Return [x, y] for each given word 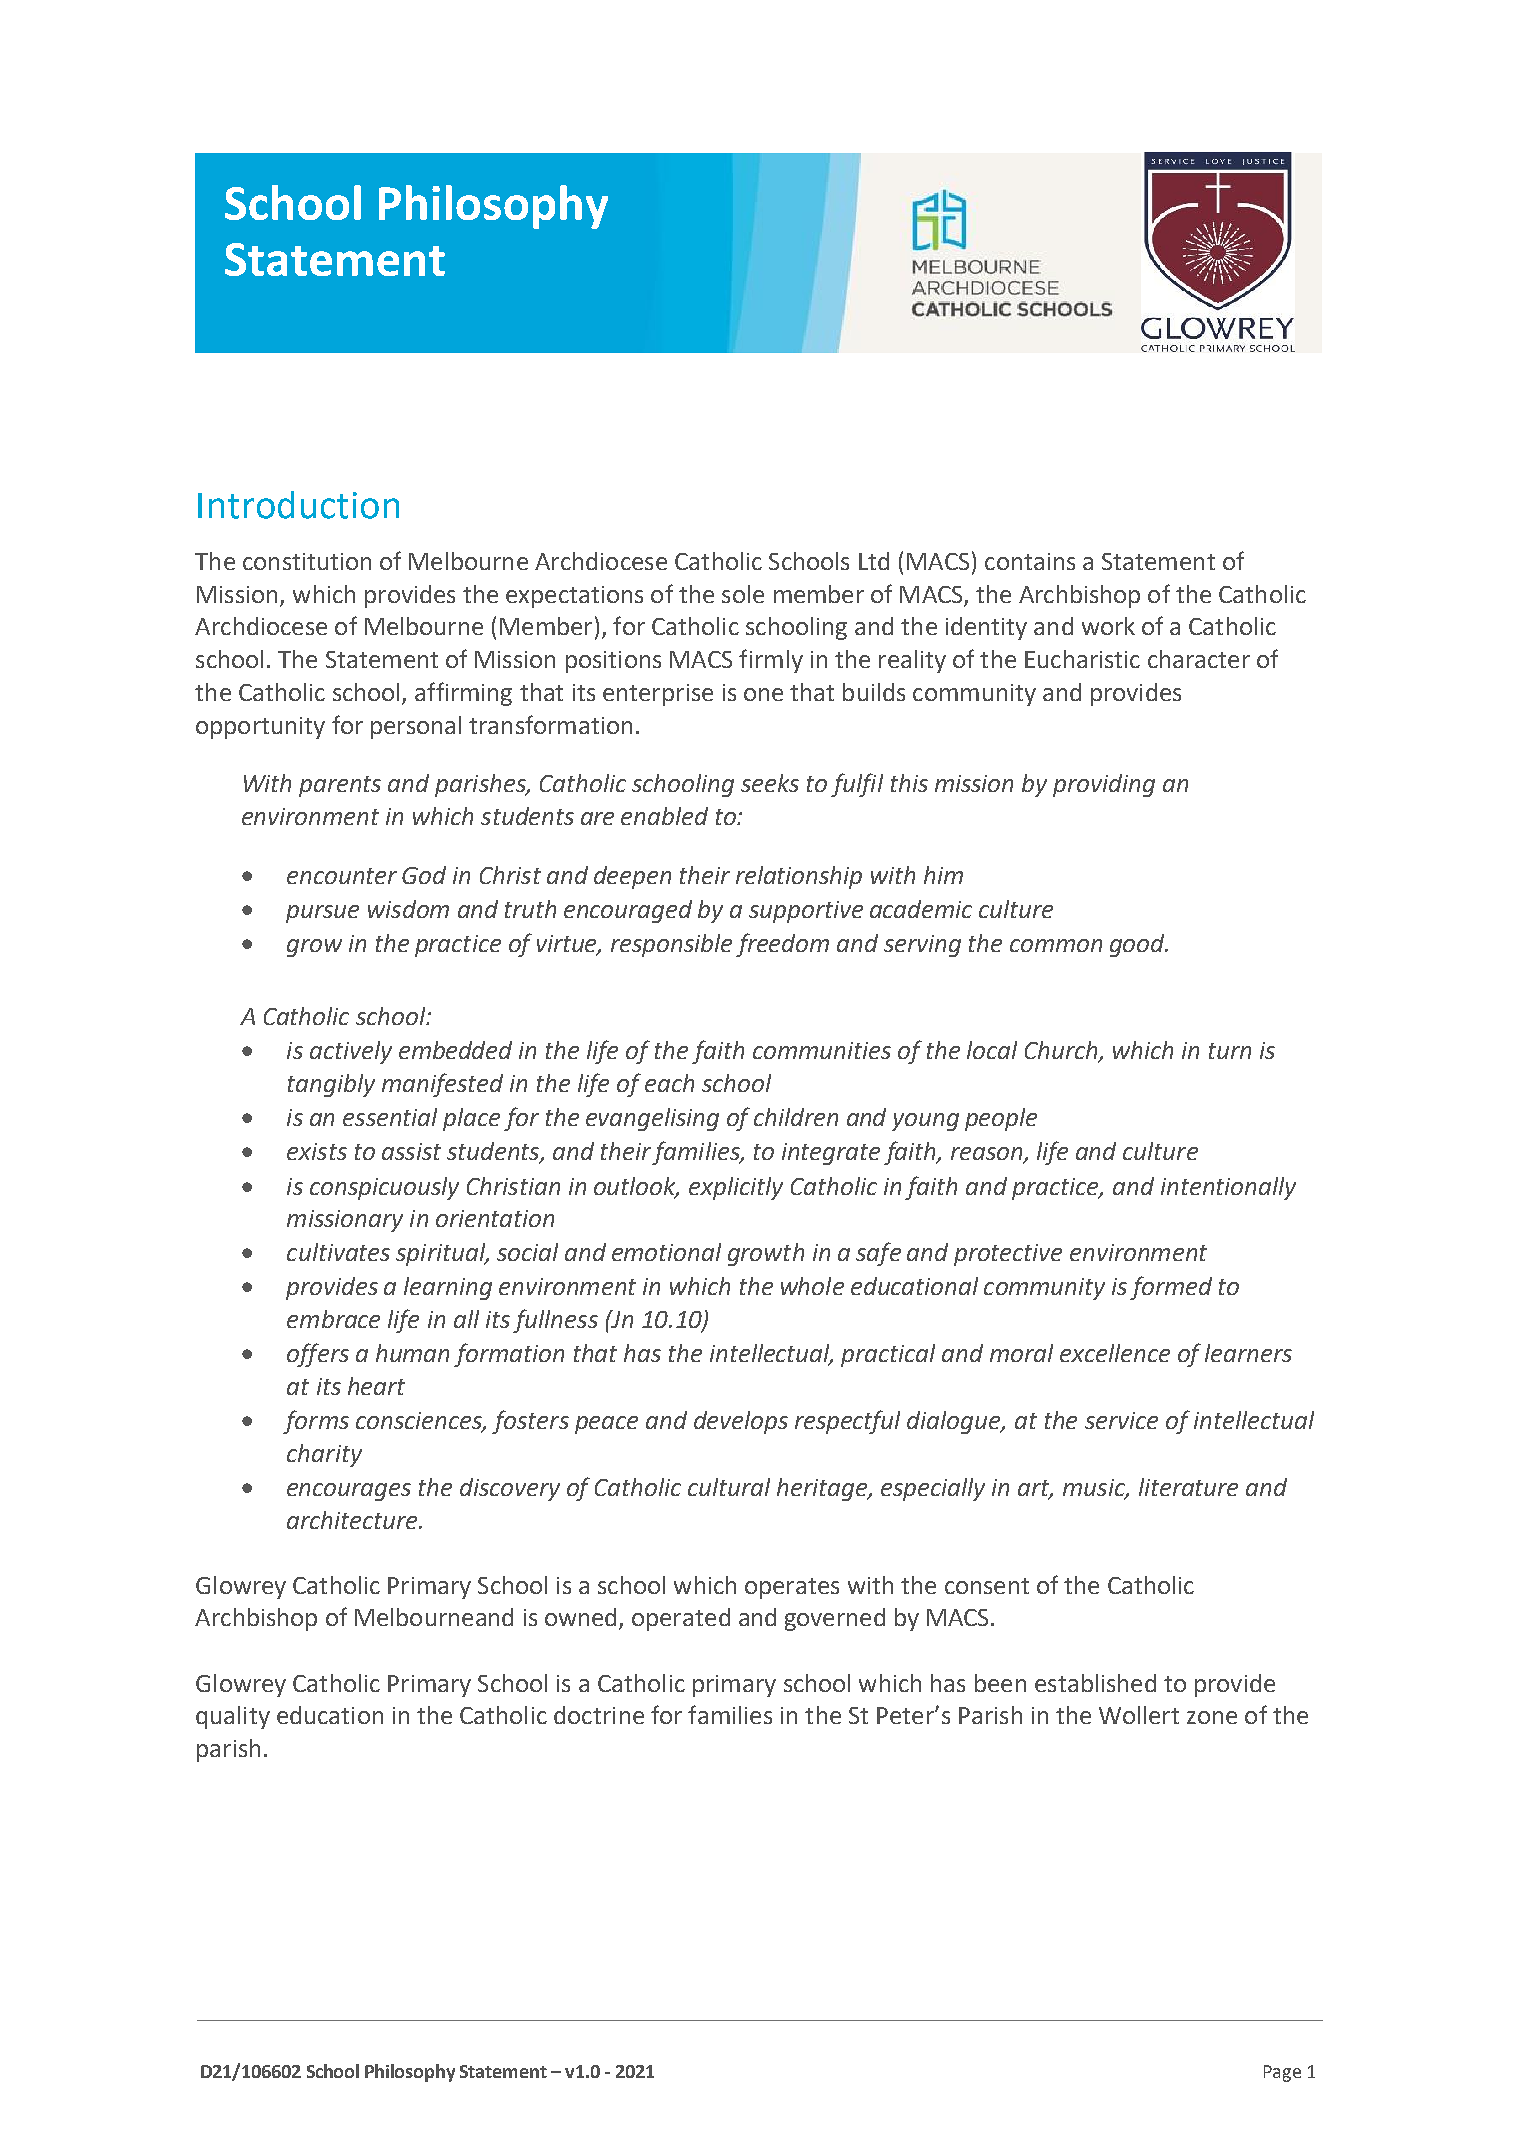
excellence [1115, 1353]
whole [812, 1286]
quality [233, 1717]
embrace [333, 1319]
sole [743, 594]
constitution [307, 561]
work [1108, 626]
